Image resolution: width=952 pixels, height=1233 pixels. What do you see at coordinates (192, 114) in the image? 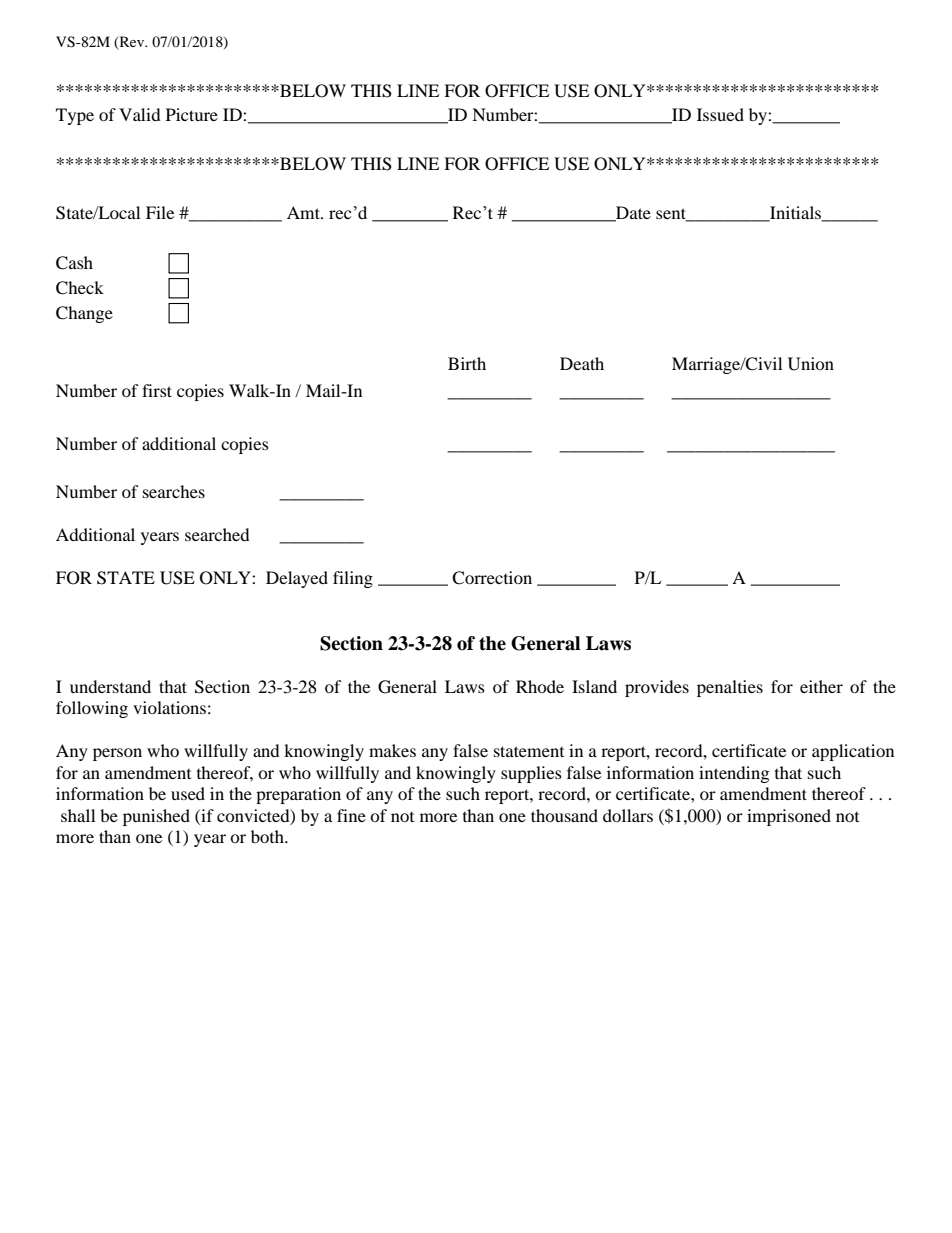
I see `Picture` at bounding box center [192, 114].
